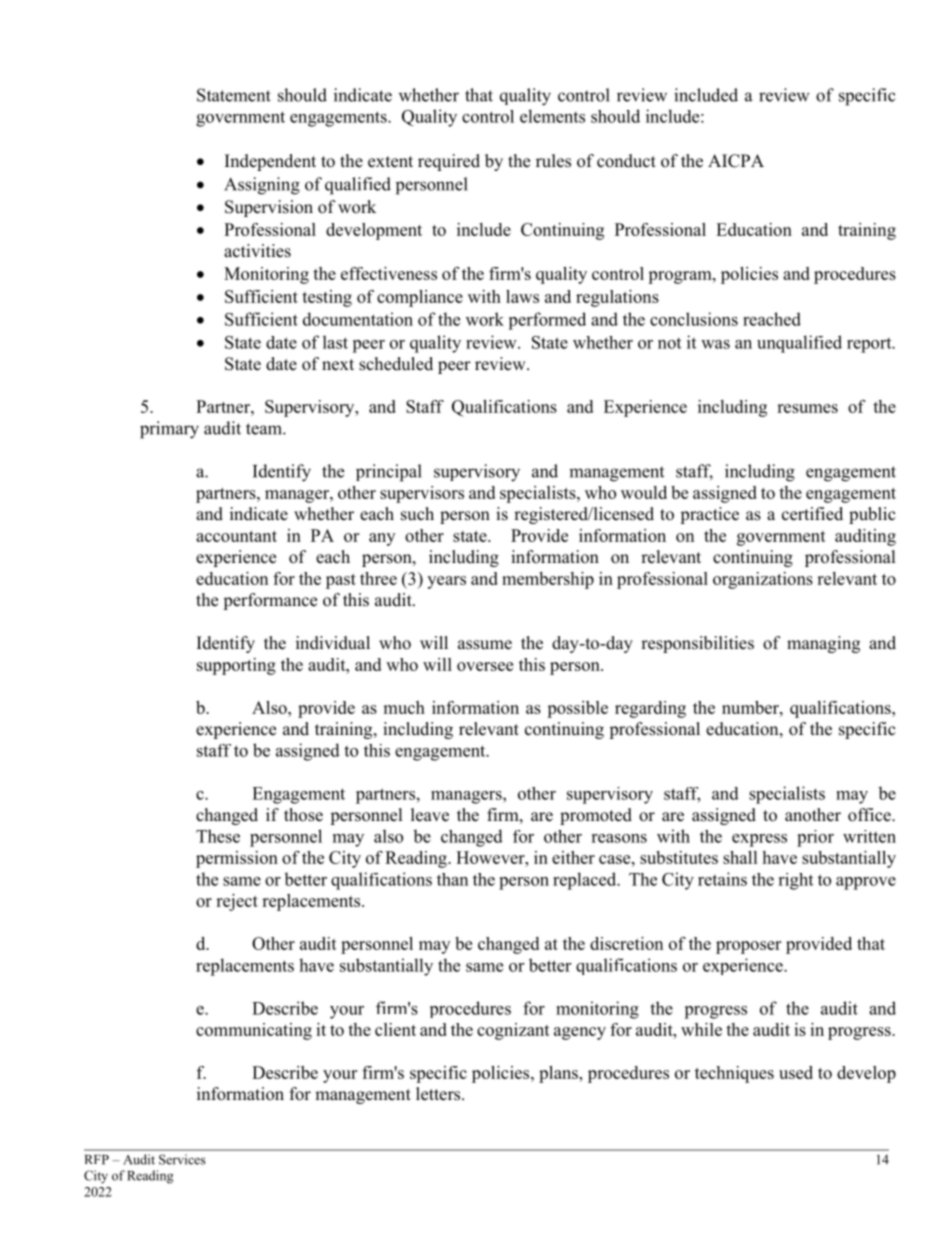  What do you see at coordinates (236, 666) in the document?
I see `supporting` at bounding box center [236, 666].
